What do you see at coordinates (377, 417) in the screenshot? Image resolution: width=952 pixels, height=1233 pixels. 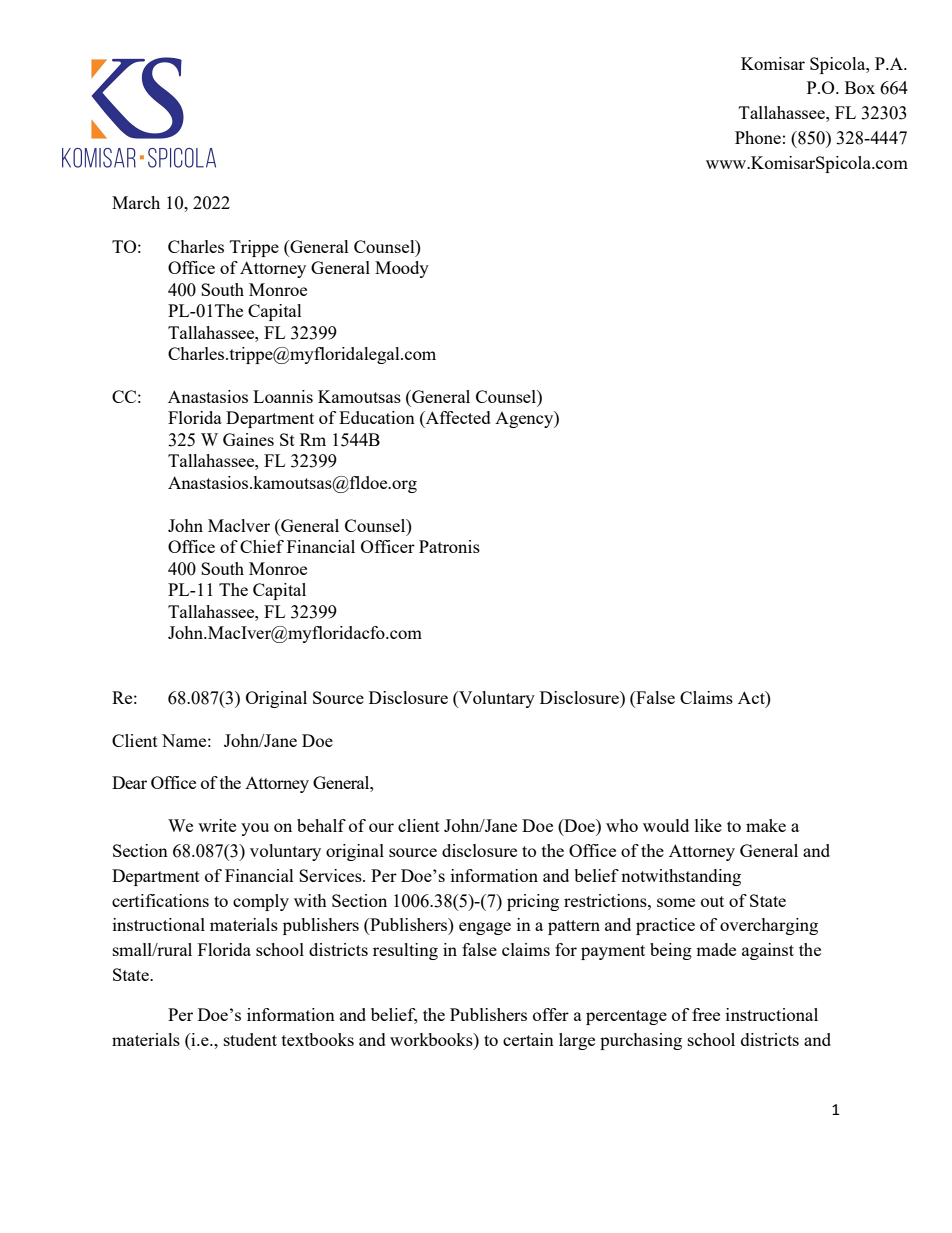 I see `Education` at bounding box center [377, 417].
